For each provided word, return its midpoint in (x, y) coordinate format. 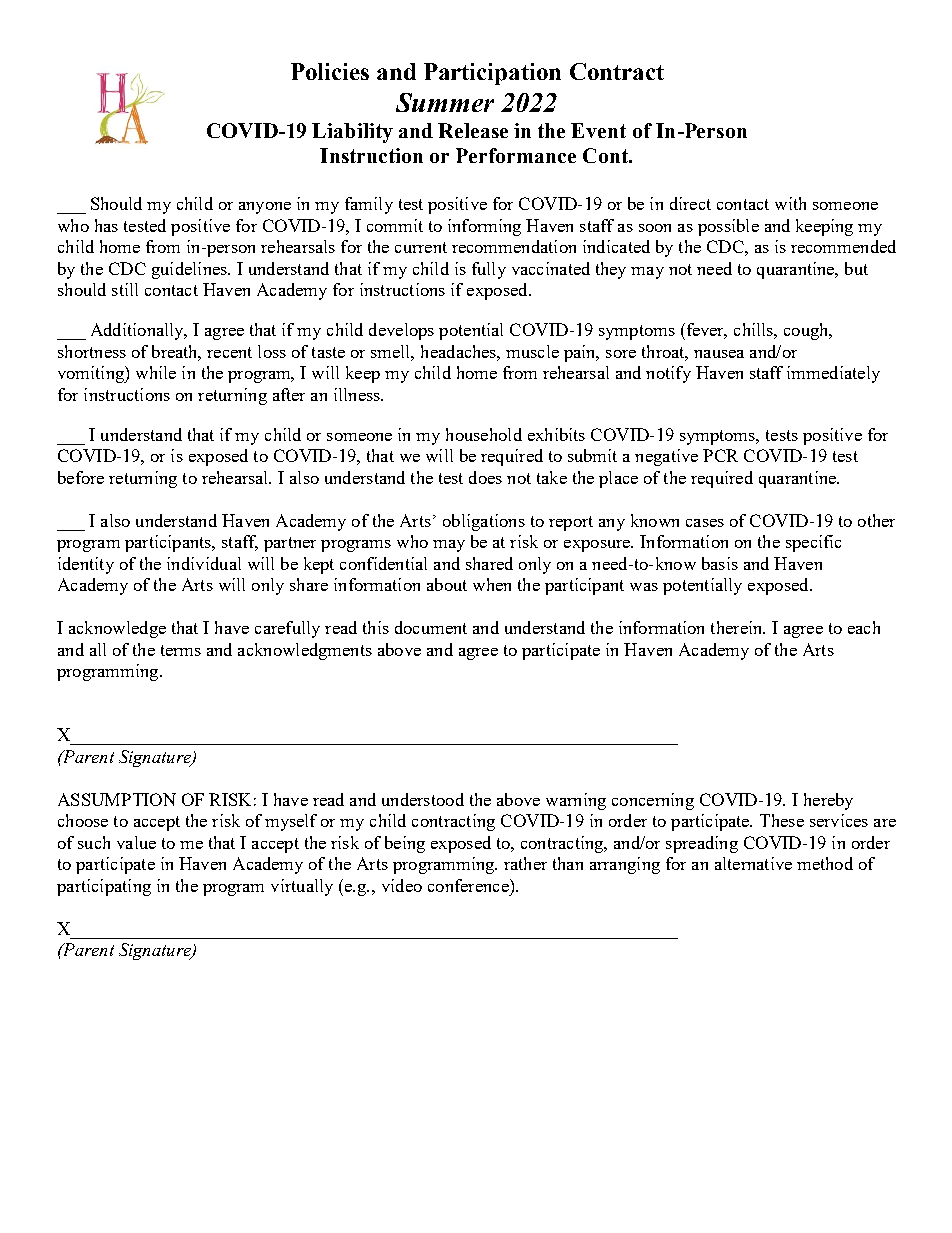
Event (598, 130)
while (156, 372)
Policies (330, 71)
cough (807, 331)
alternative (753, 863)
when (492, 584)
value (136, 842)
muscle (532, 351)
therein (738, 627)
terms (181, 650)
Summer (445, 102)
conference (469, 885)
